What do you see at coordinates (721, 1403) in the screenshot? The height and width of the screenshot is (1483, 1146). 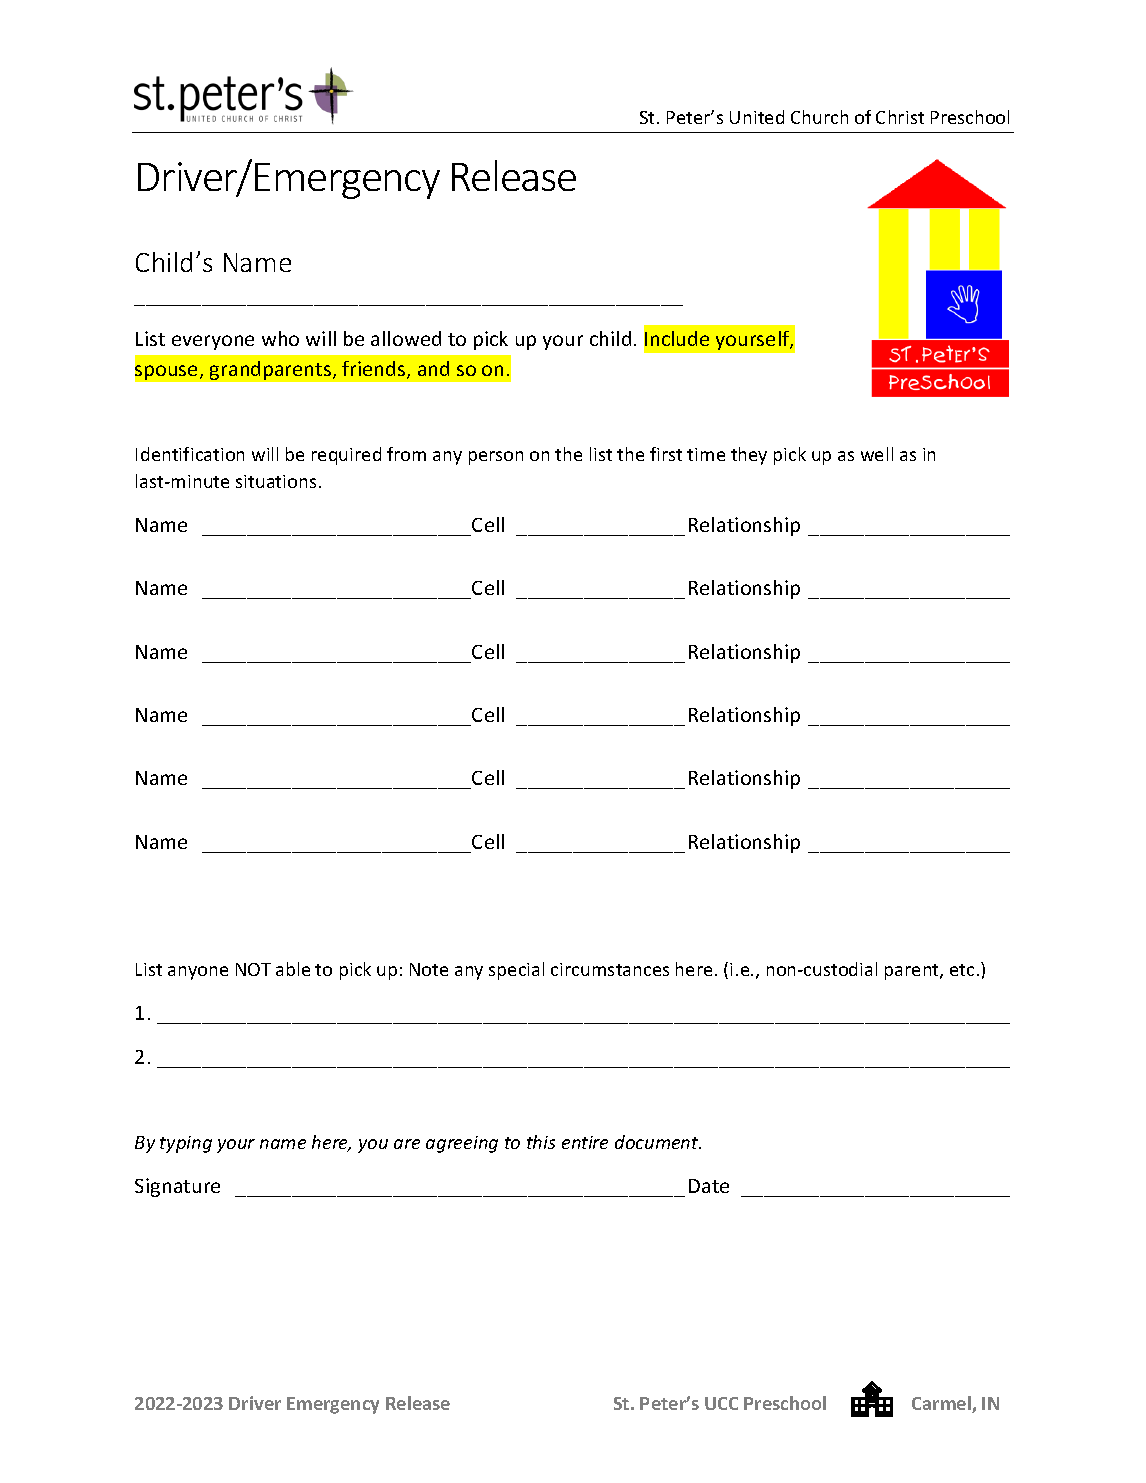 I see `UCC` at bounding box center [721, 1403].
